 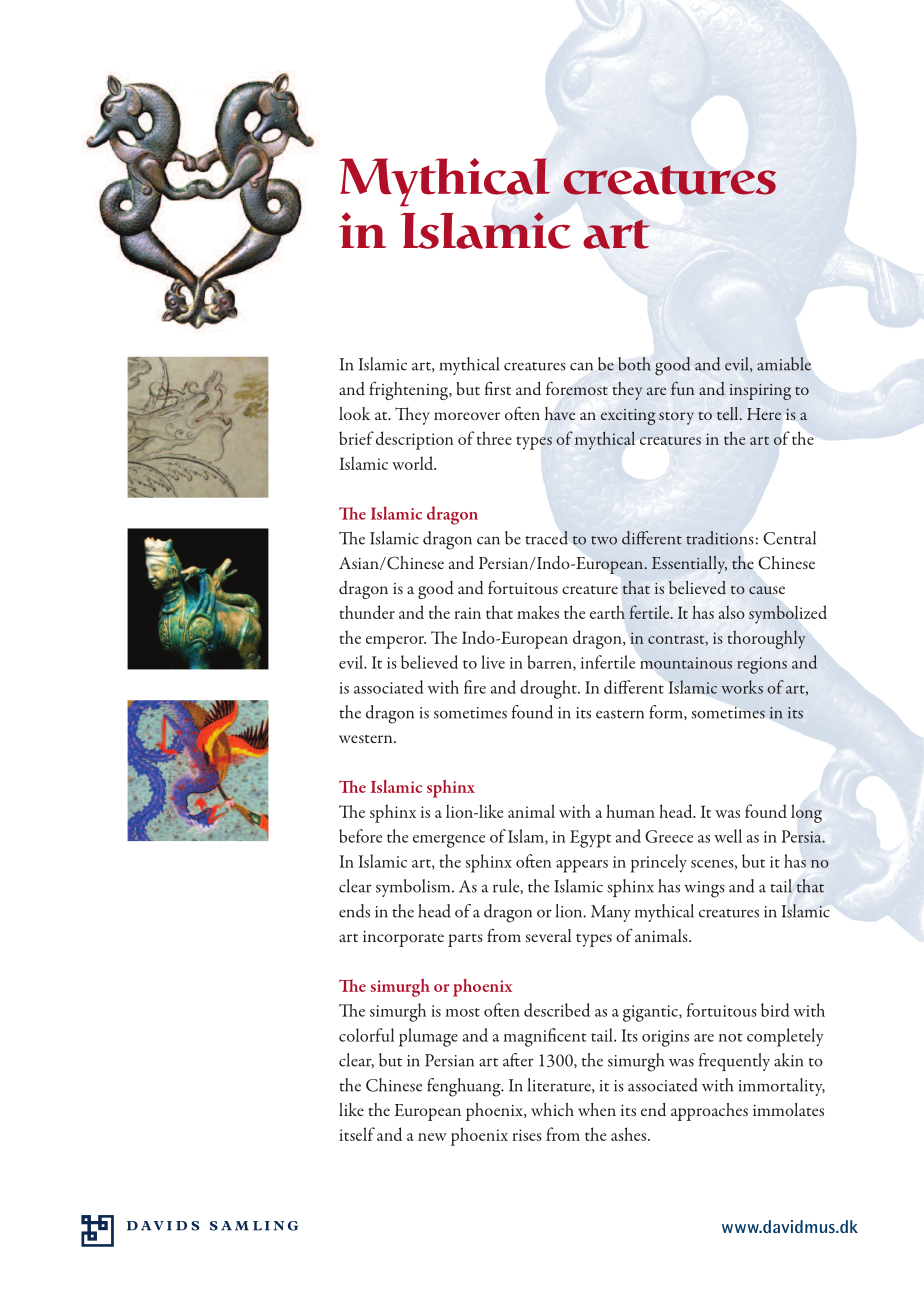 What do you see at coordinates (432, 1137) in the screenshot?
I see `new` at bounding box center [432, 1137].
